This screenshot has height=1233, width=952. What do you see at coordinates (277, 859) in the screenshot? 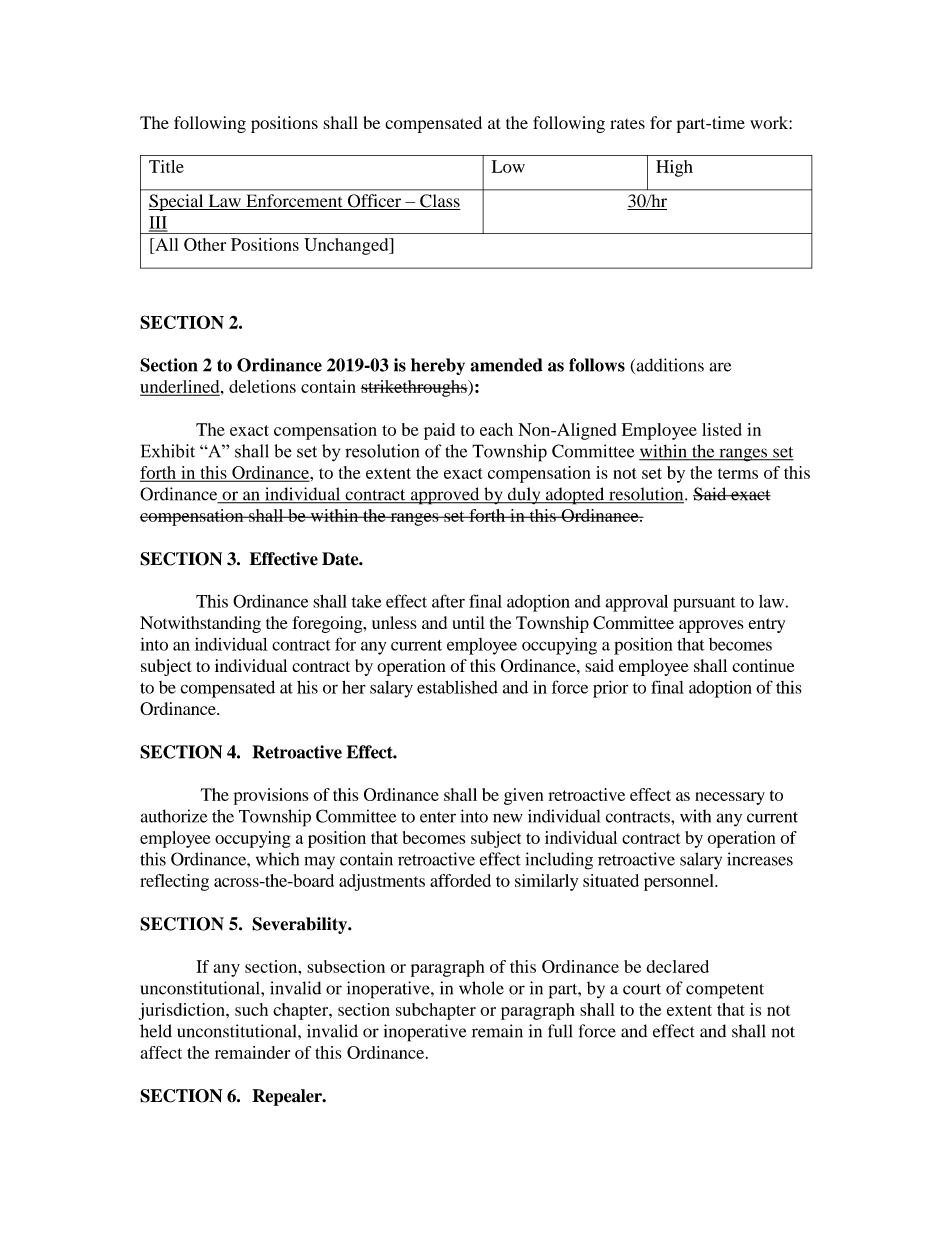
I see `which` at bounding box center [277, 859].
